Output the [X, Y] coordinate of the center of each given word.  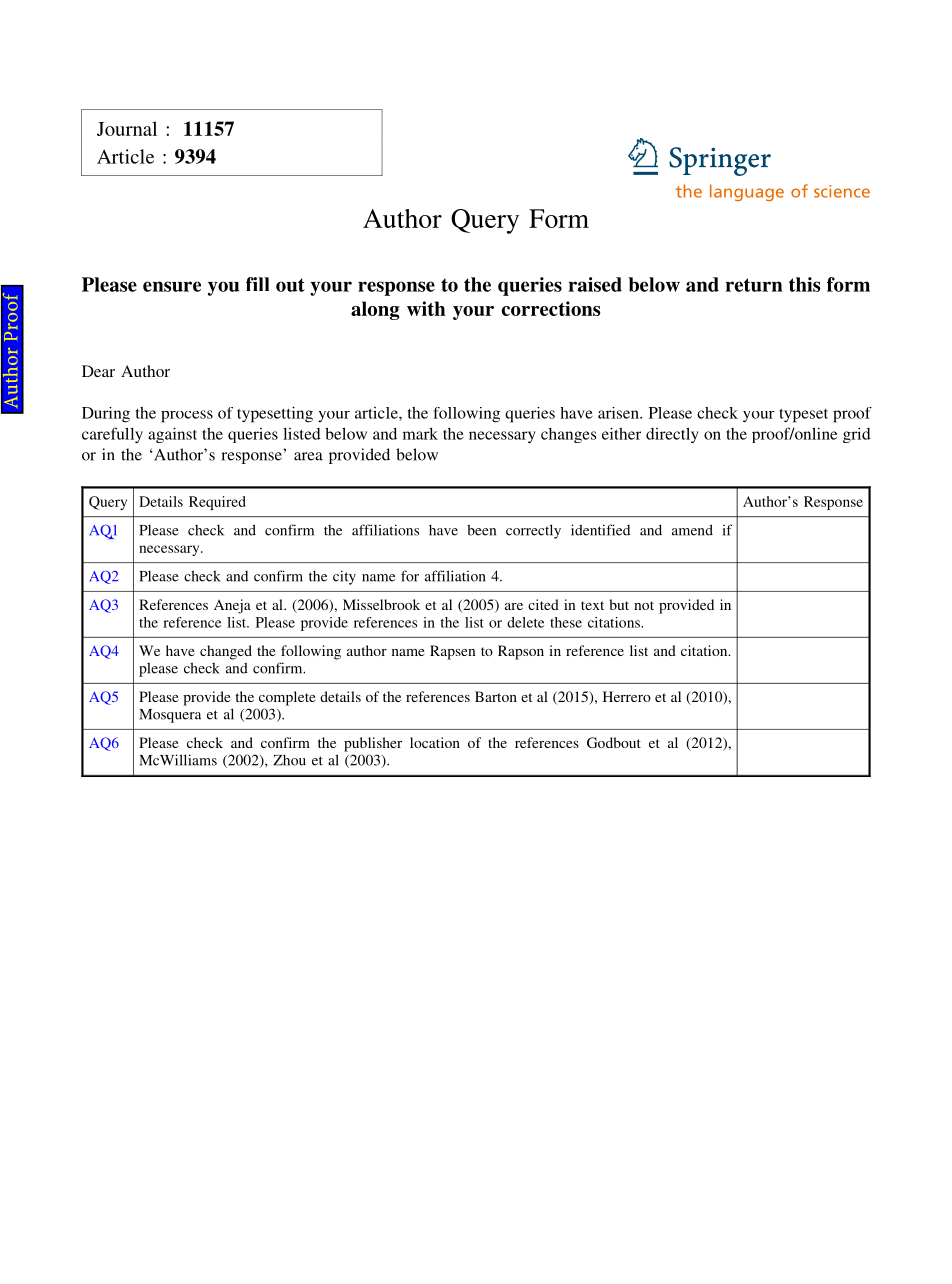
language [747, 192]
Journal [127, 128]
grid [856, 435]
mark [420, 433]
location [435, 742]
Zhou [289, 760]
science [842, 191]
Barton [496, 696]
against [172, 435]
